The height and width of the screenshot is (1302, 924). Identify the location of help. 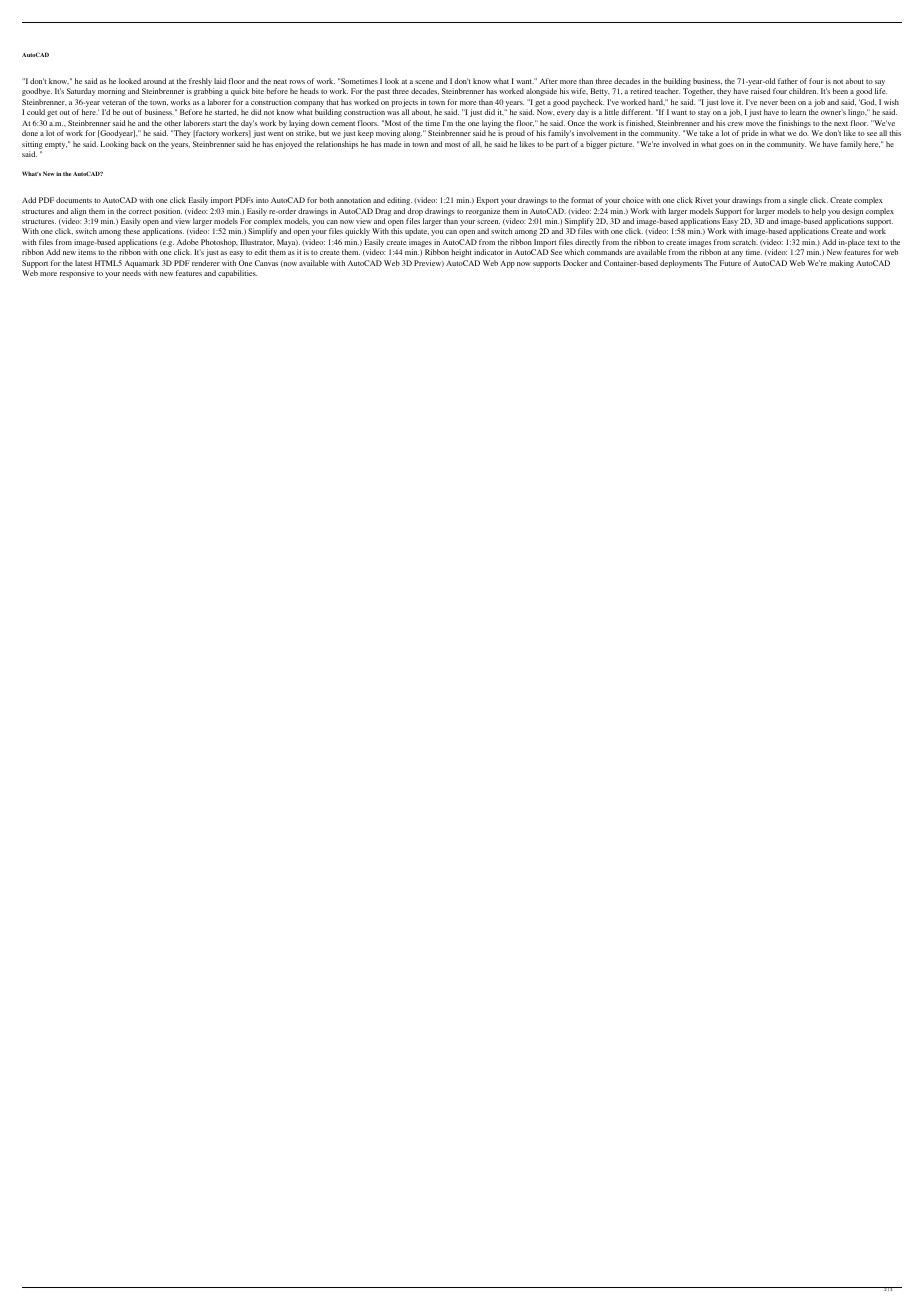
(819, 212).
